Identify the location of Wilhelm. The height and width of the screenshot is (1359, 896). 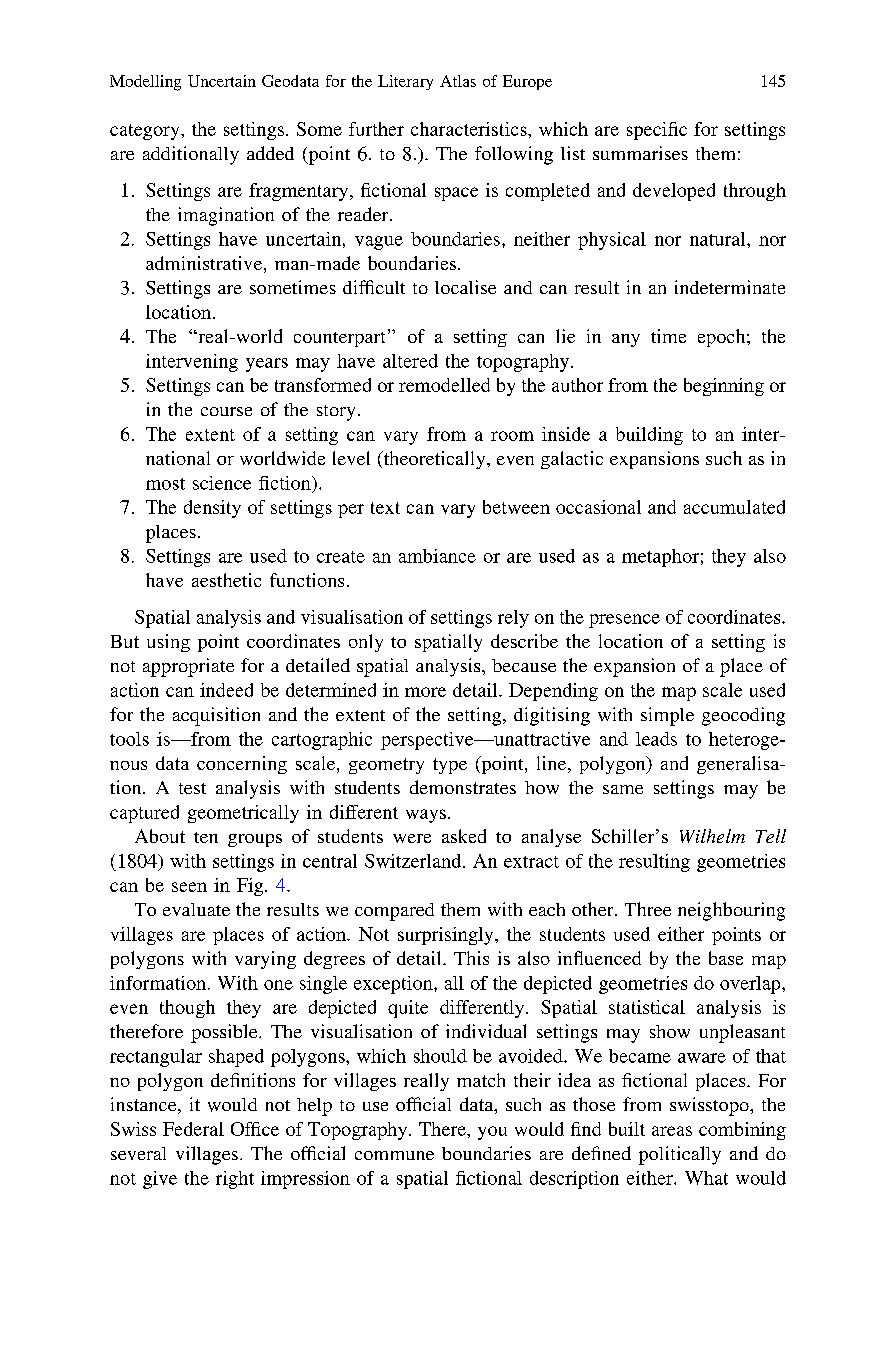
(712, 836).
